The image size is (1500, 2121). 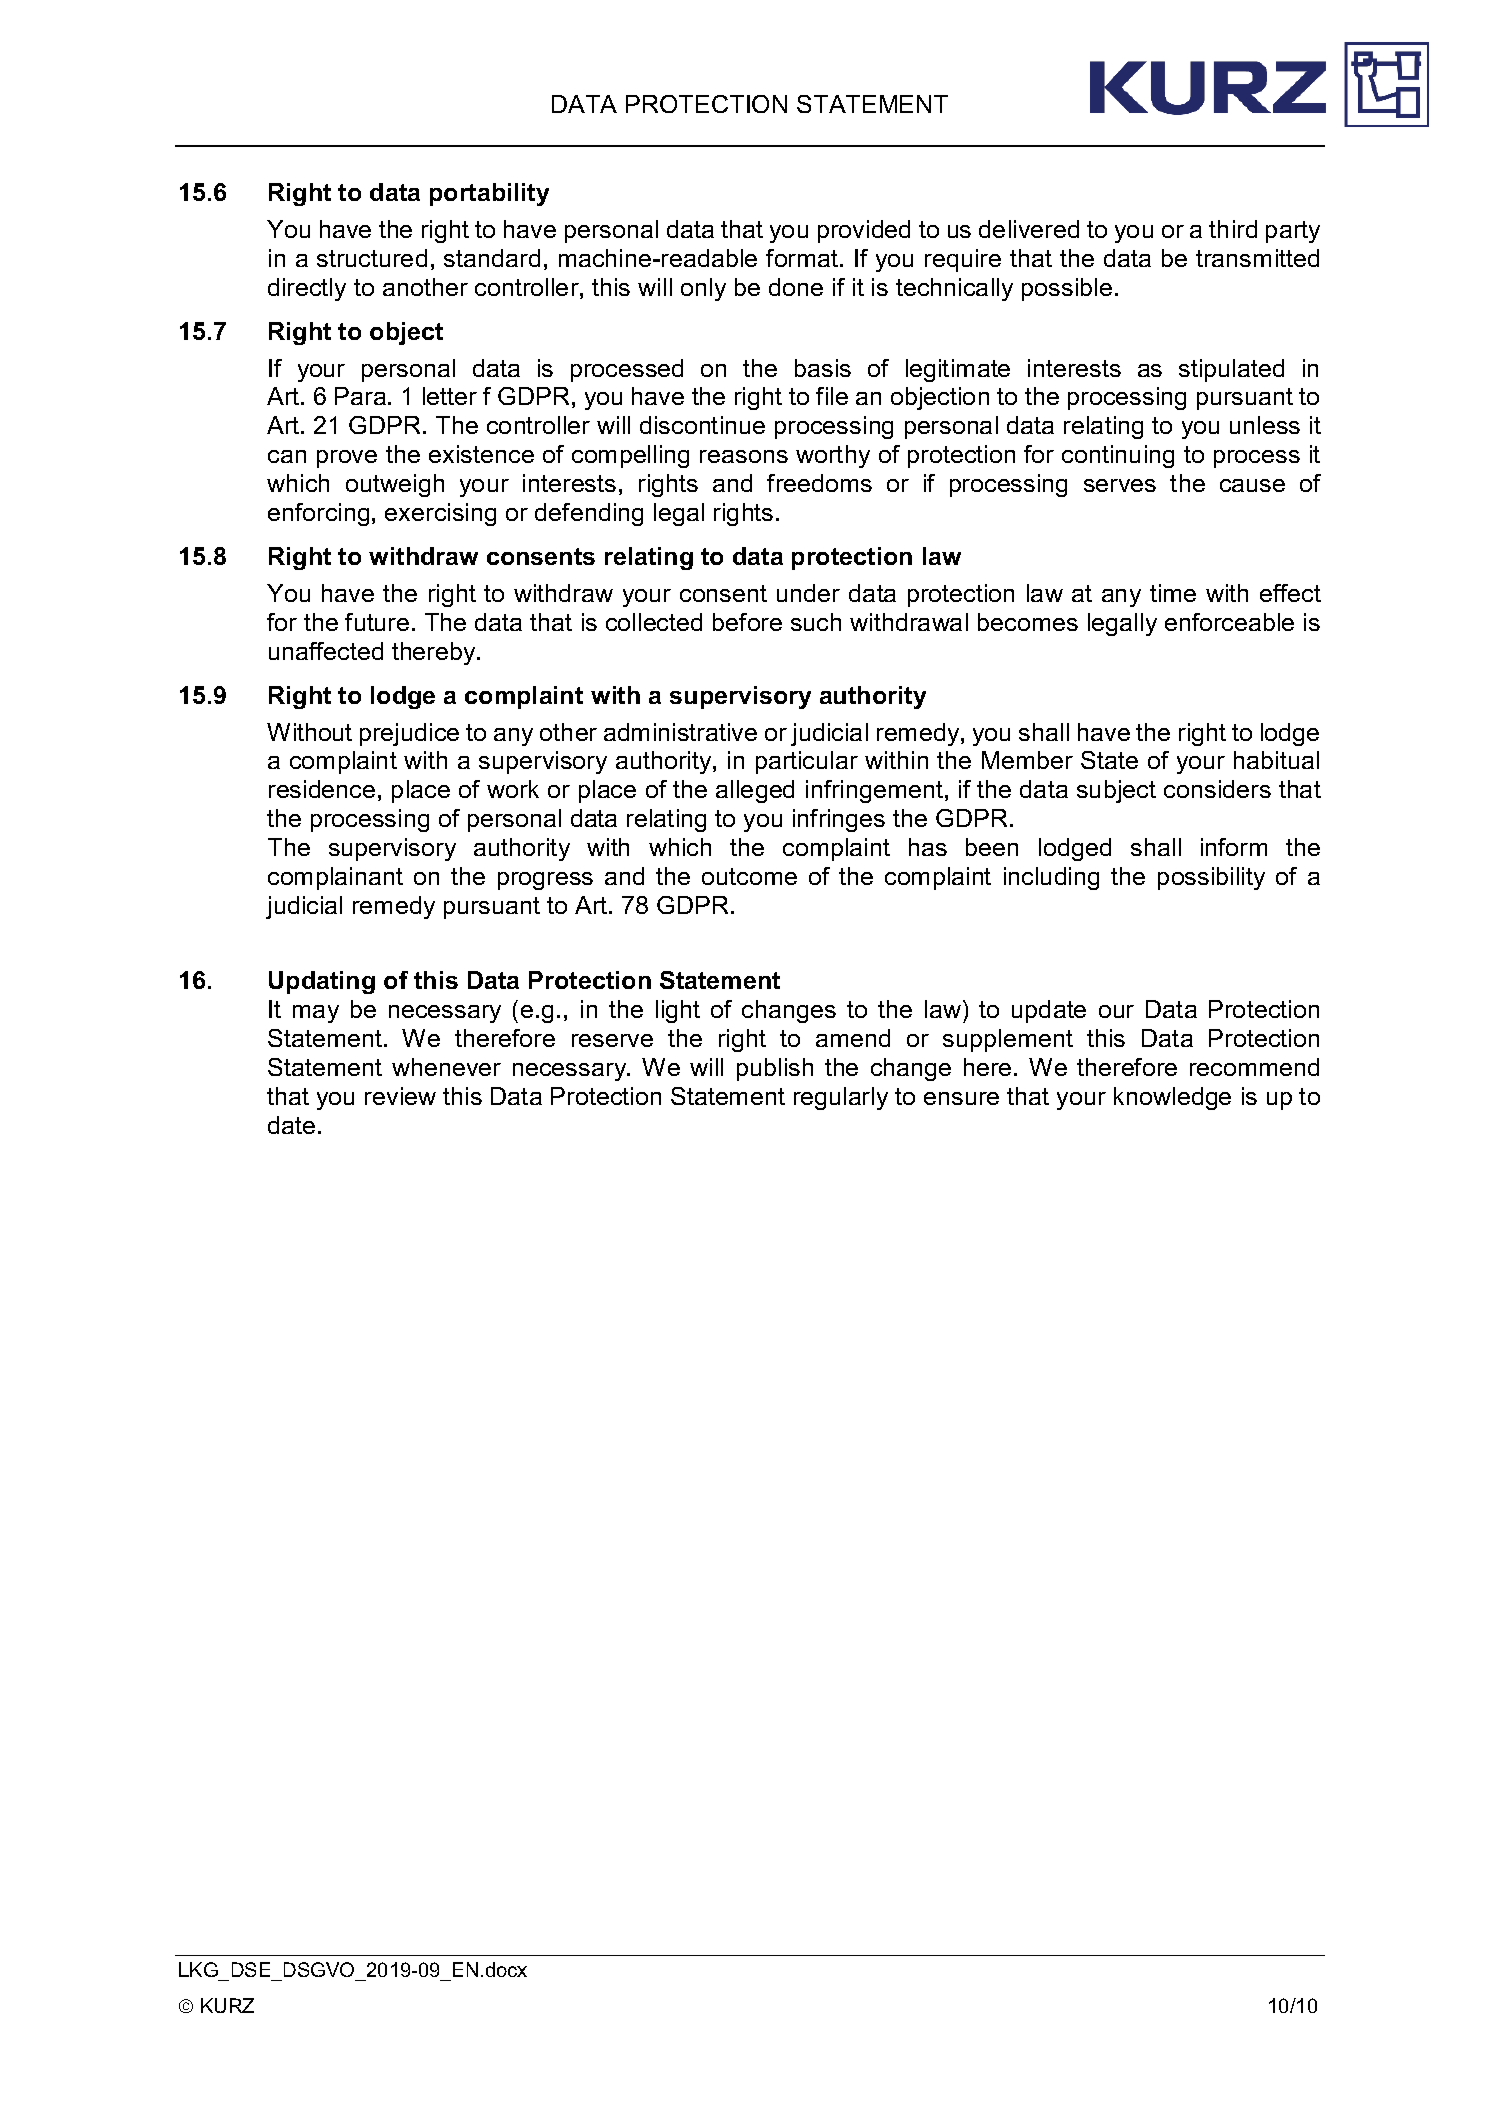 I want to click on format, so click(x=803, y=258).
